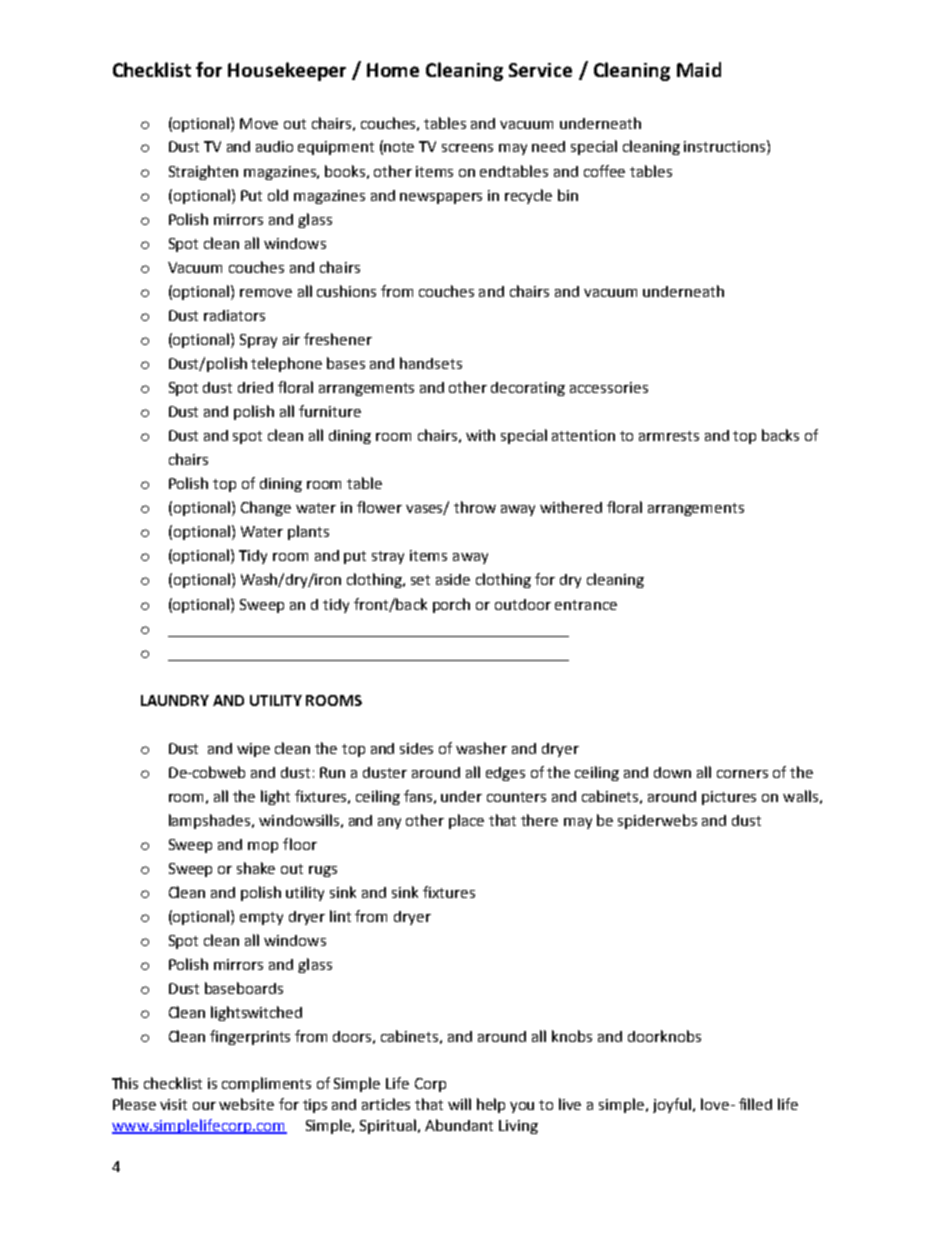  I want to click on Maid, so click(699, 69).
